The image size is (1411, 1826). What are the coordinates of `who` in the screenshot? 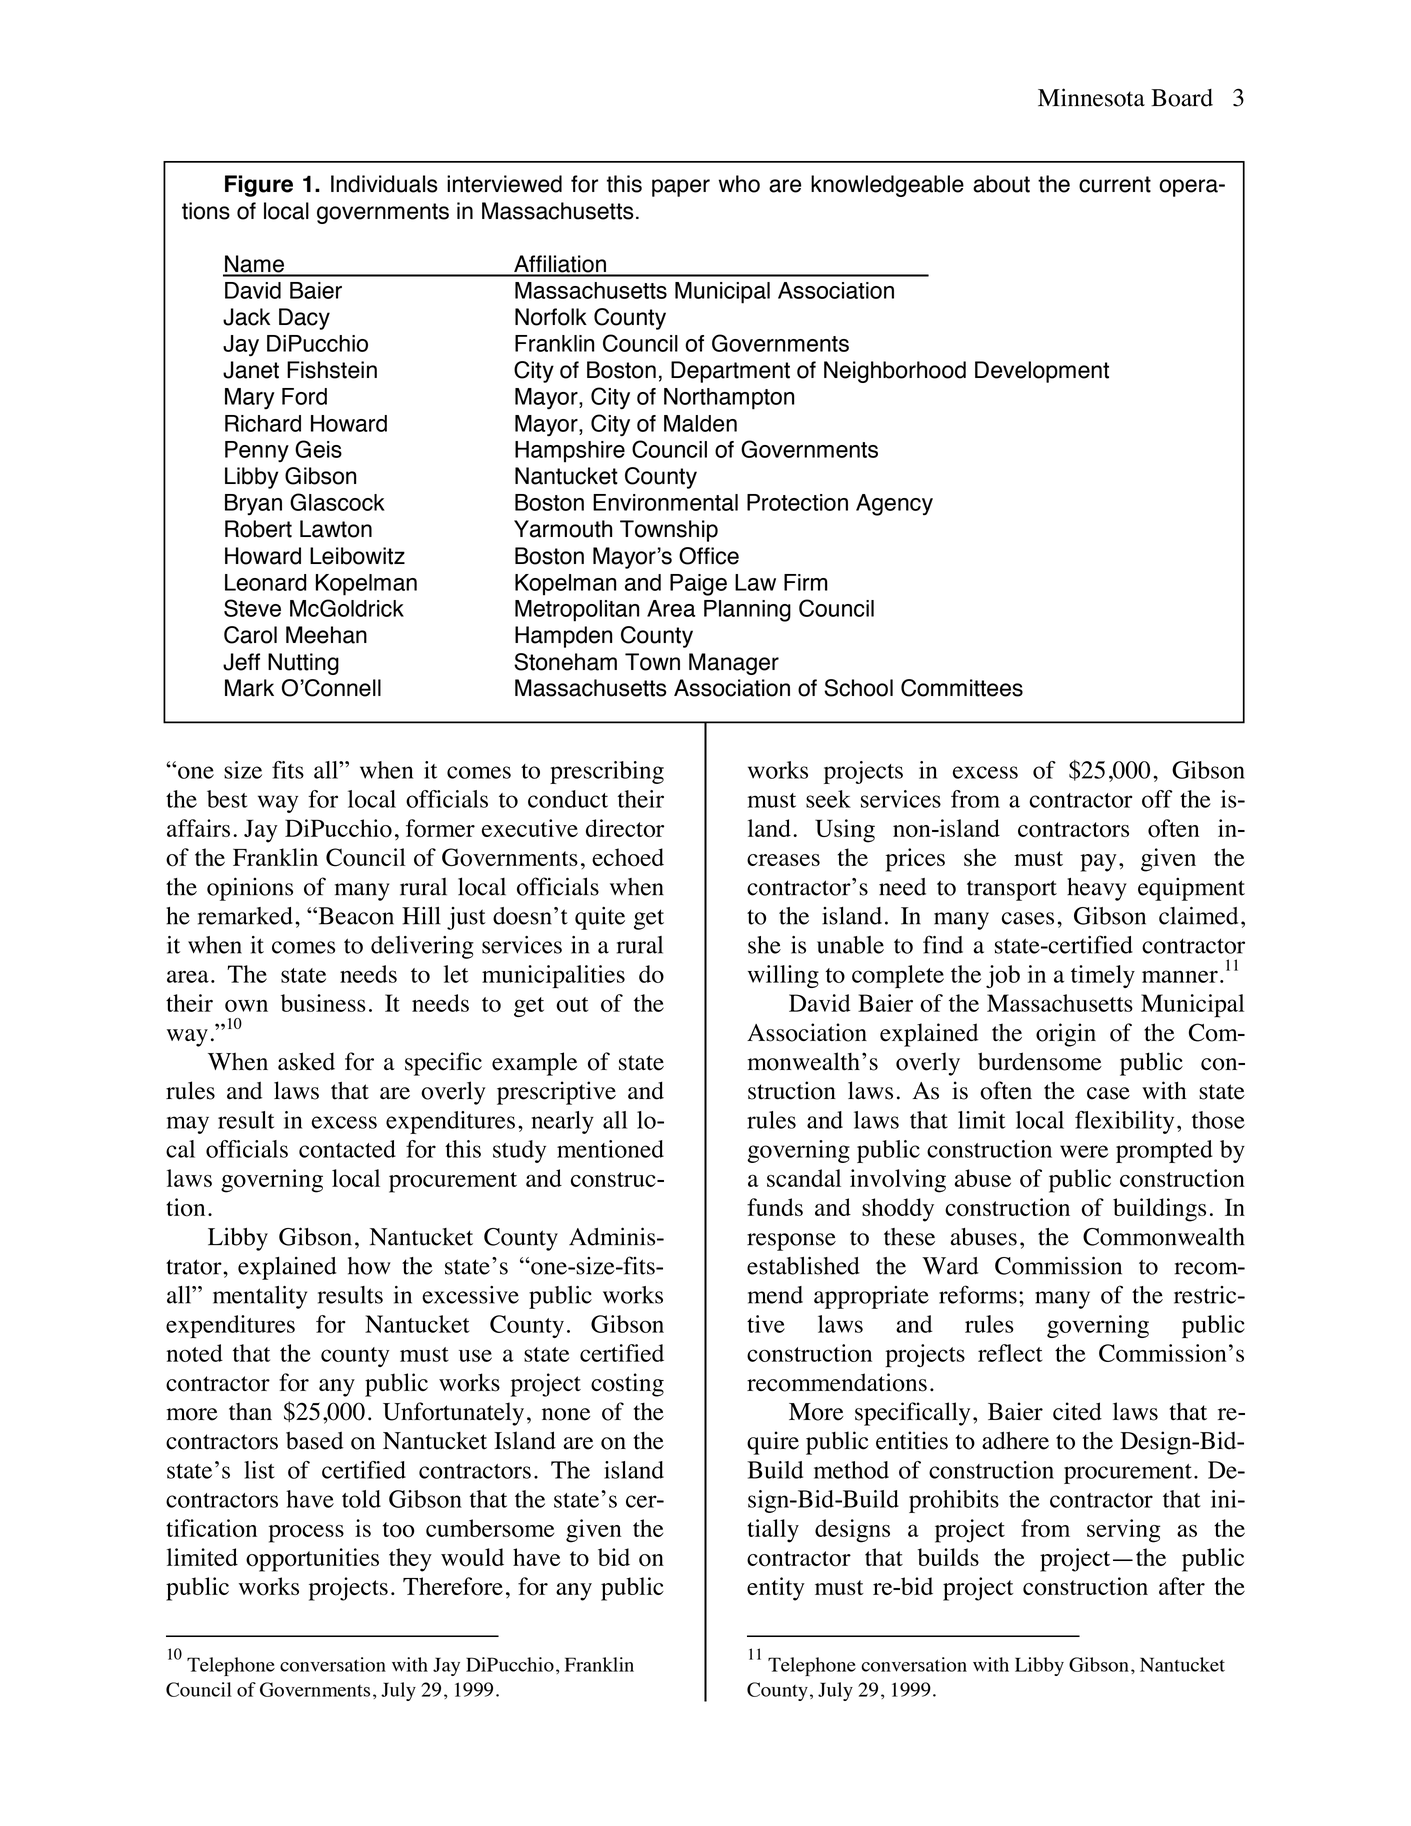 It's located at (739, 184).
